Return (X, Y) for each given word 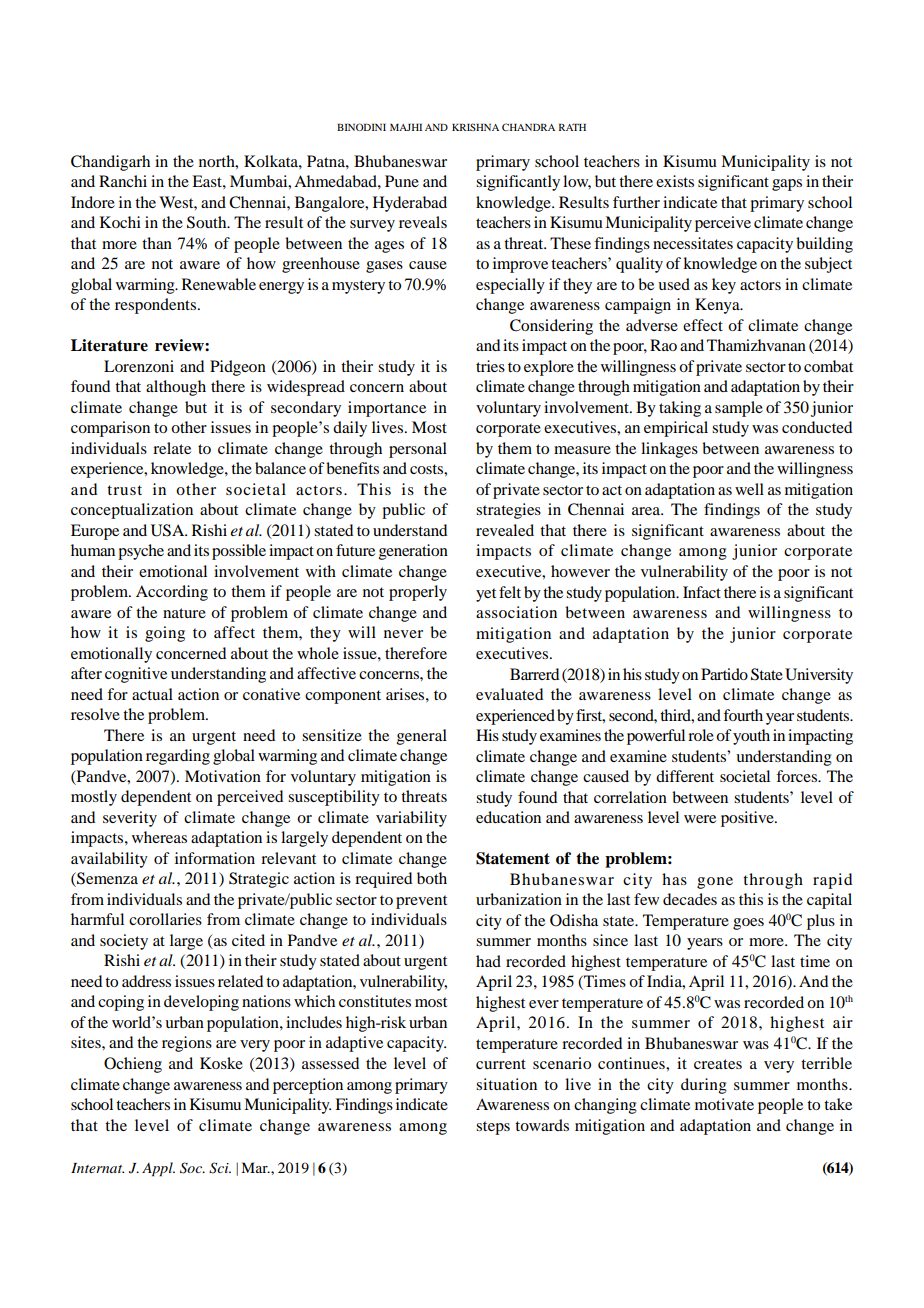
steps (493, 1128)
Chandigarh (110, 163)
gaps (787, 185)
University (819, 676)
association (516, 612)
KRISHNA (475, 127)
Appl (158, 1169)
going (165, 634)
